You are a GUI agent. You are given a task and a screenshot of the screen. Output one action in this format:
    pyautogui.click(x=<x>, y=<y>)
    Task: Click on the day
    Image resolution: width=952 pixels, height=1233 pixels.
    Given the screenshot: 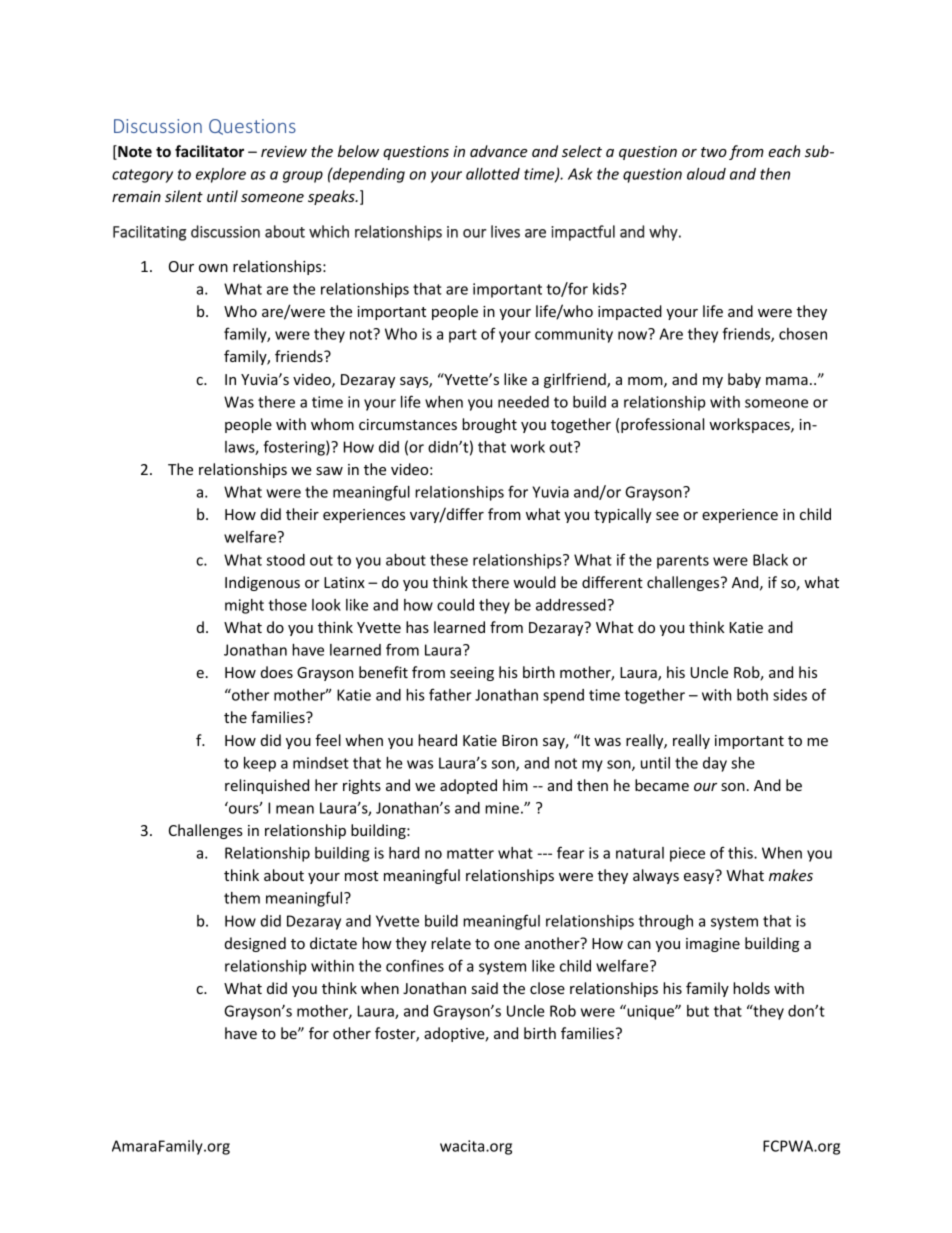 What is the action you would take?
    pyautogui.click(x=715, y=764)
